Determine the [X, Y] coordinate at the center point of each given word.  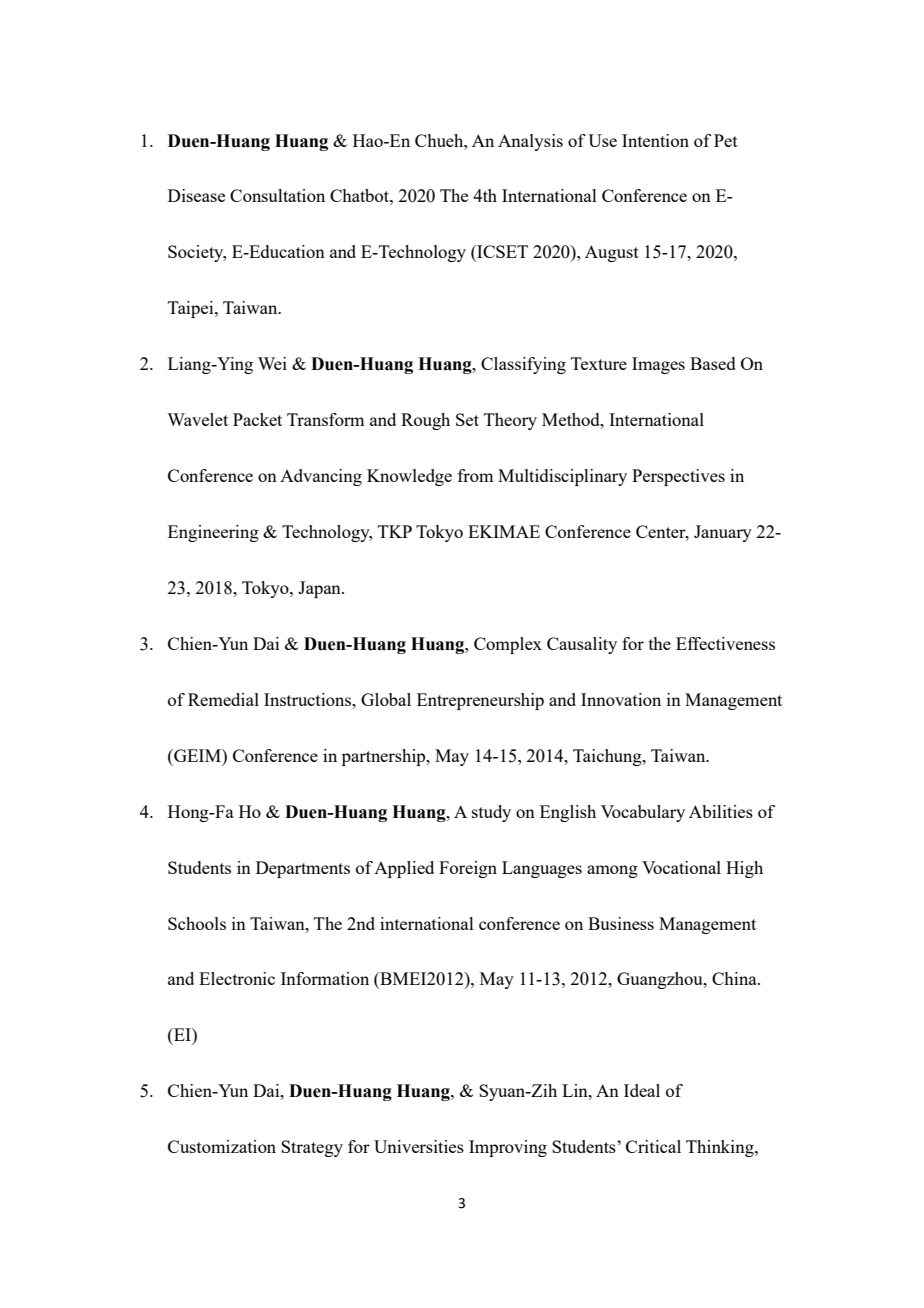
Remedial [223, 699]
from [475, 475]
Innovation [621, 699]
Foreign [468, 869]
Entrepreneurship [480, 701]
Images [658, 365]
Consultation [277, 195]
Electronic [237, 978]
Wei [272, 363]
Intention [655, 140]
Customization [222, 1146]
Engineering [213, 533]
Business [621, 923]
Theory [510, 421]
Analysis [530, 142]
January [723, 533]
